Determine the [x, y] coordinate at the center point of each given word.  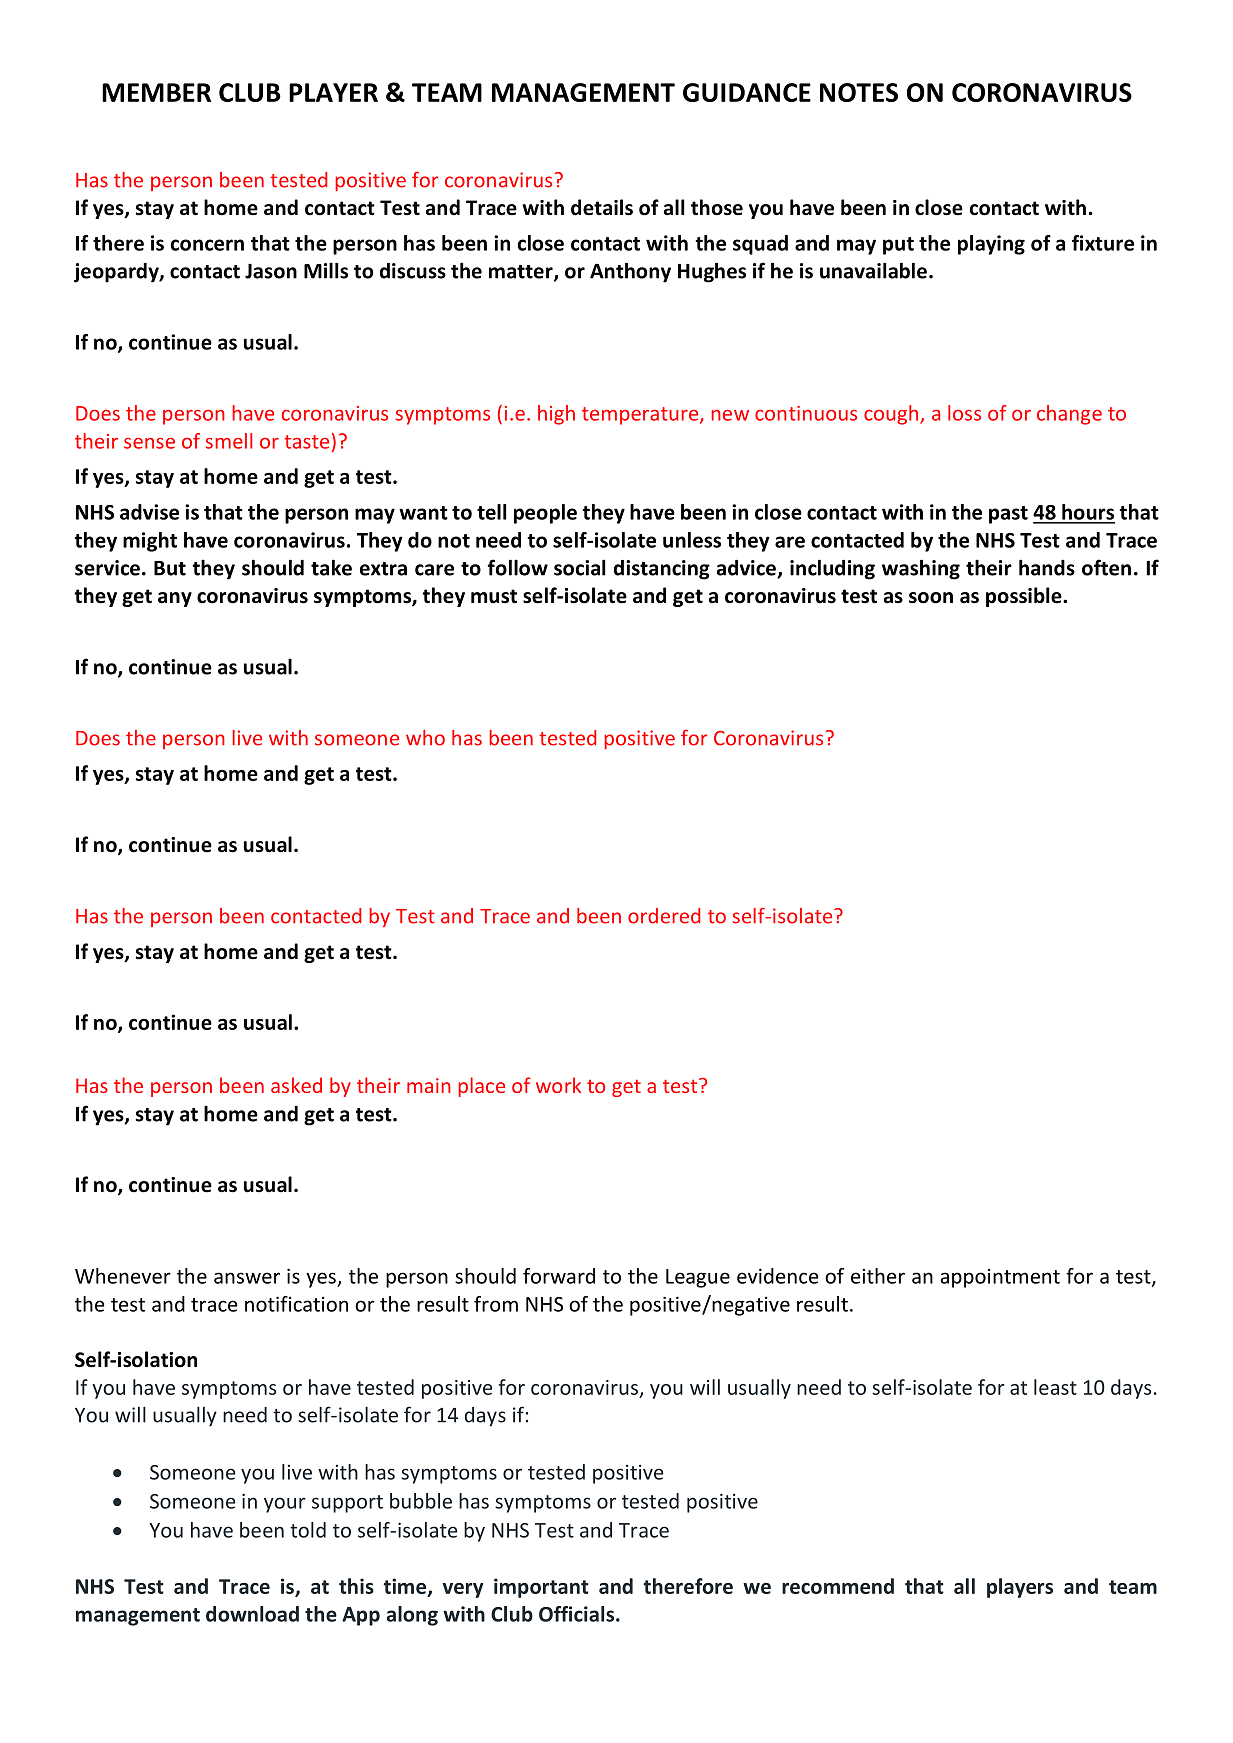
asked [296, 1085]
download [252, 1614]
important [541, 1588]
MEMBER [156, 92]
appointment [1000, 1278]
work [558, 1085]
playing [991, 245]
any [175, 599]
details [602, 207]
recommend [838, 1586]
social [580, 567]
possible [1025, 597]
